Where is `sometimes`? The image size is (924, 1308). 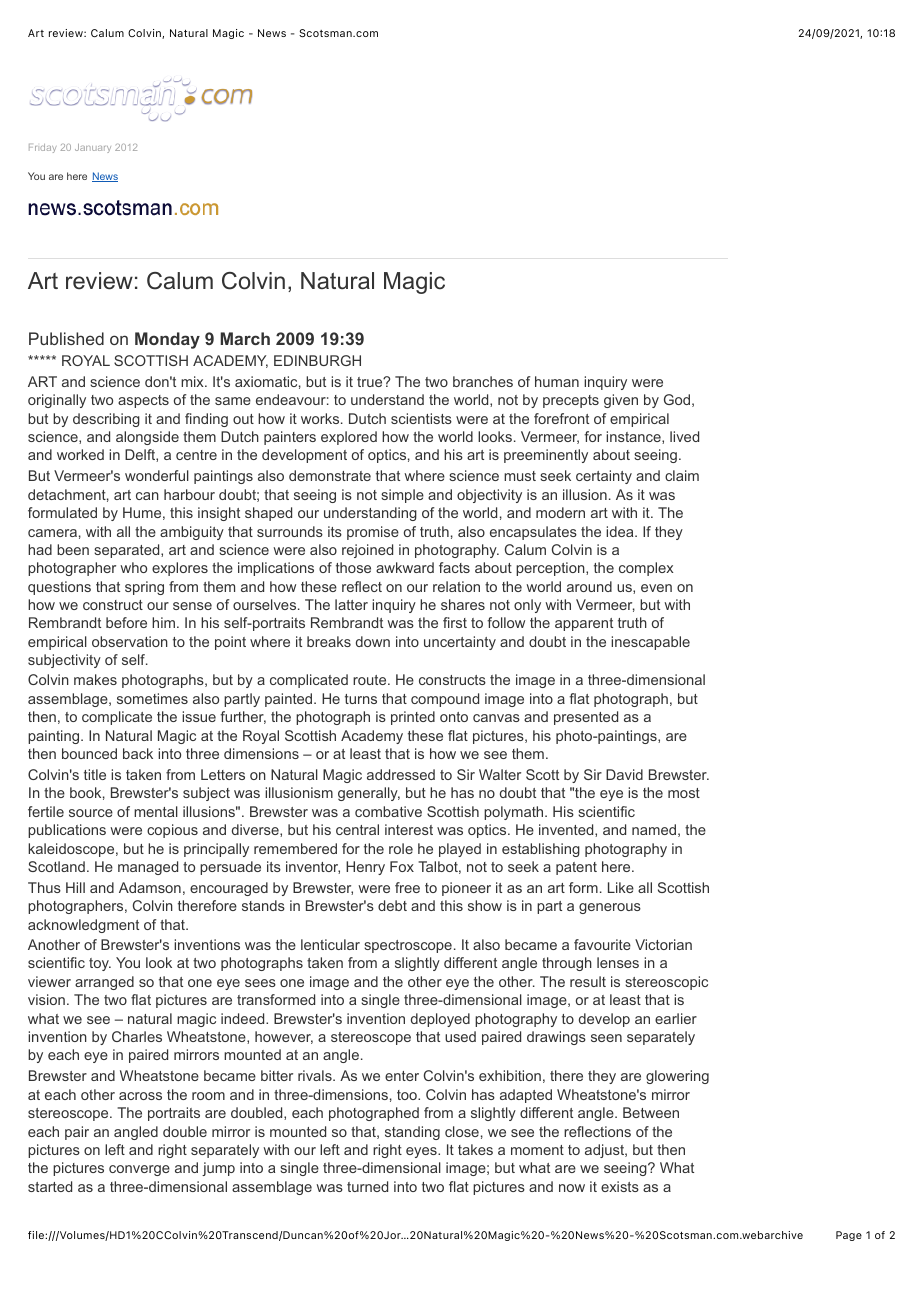 sometimes is located at coordinates (152, 698).
